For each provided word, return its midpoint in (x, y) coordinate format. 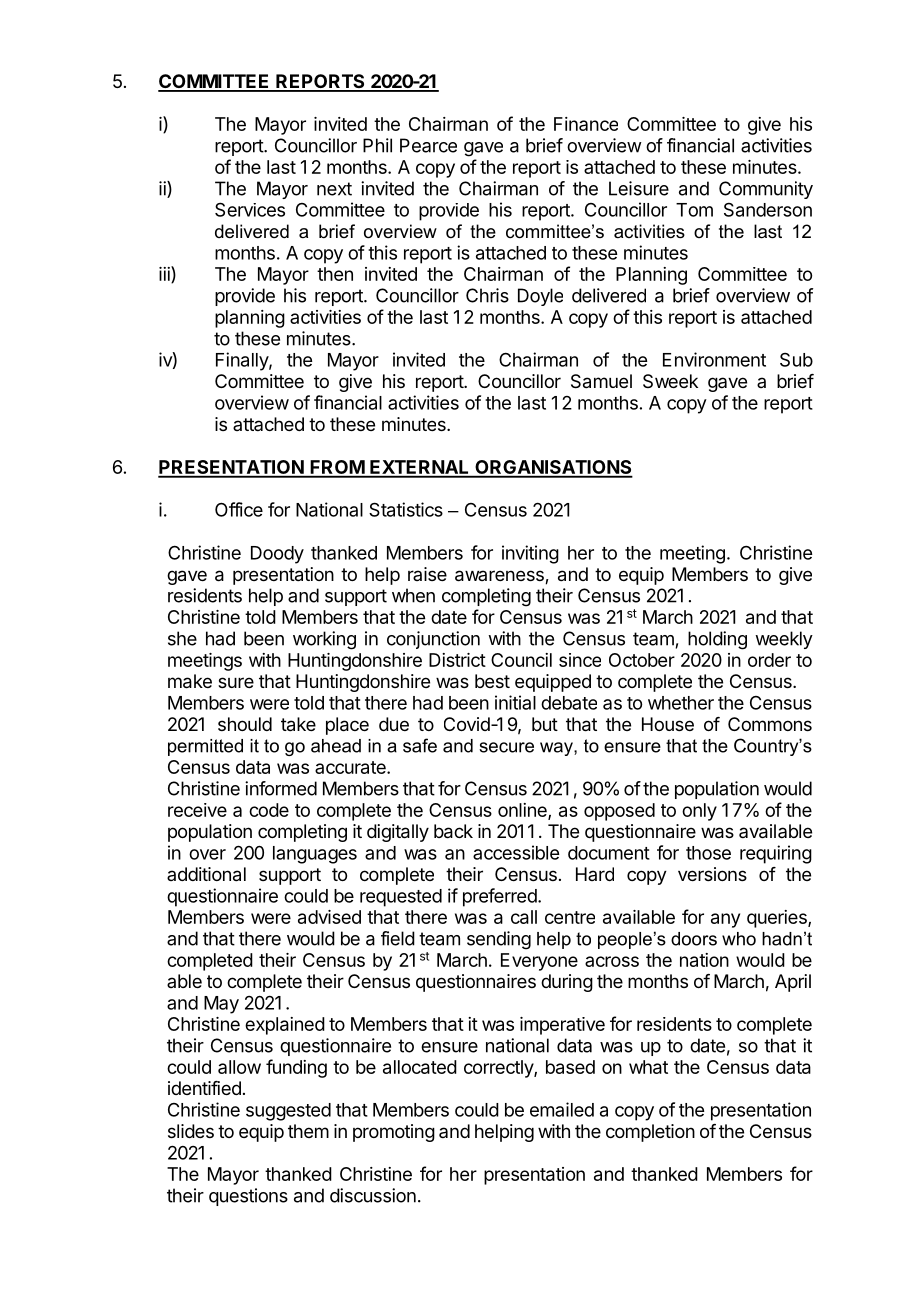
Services (250, 209)
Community (766, 190)
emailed (562, 1109)
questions (248, 1197)
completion (650, 1133)
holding (717, 640)
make (190, 681)
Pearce (428, 145)
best (492, 681)
